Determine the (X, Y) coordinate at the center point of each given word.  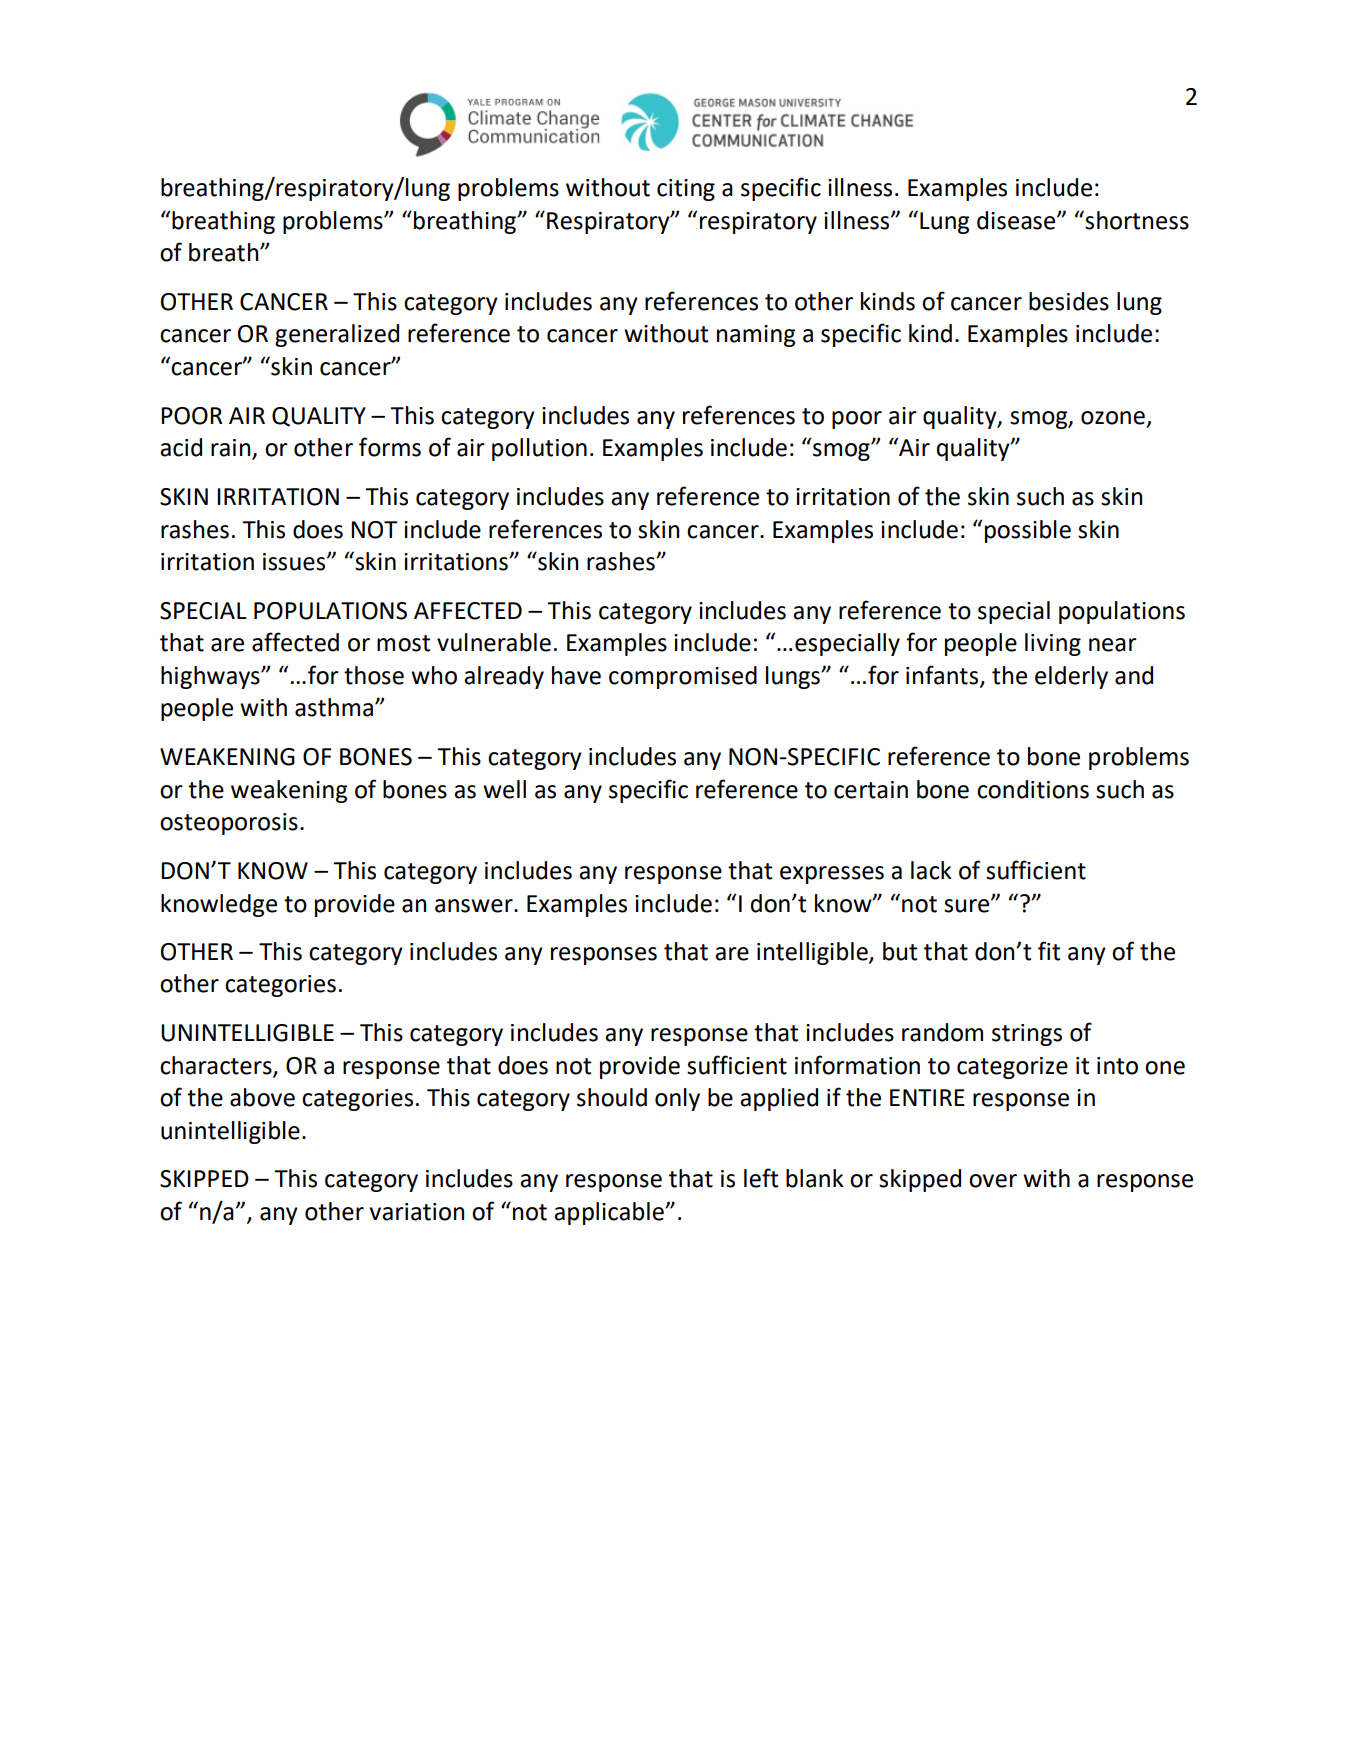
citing (686, 190)
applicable (610, 1213)
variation (417, 1212)
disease (1017, 220)
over (993, 1181)
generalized (337, 335)
